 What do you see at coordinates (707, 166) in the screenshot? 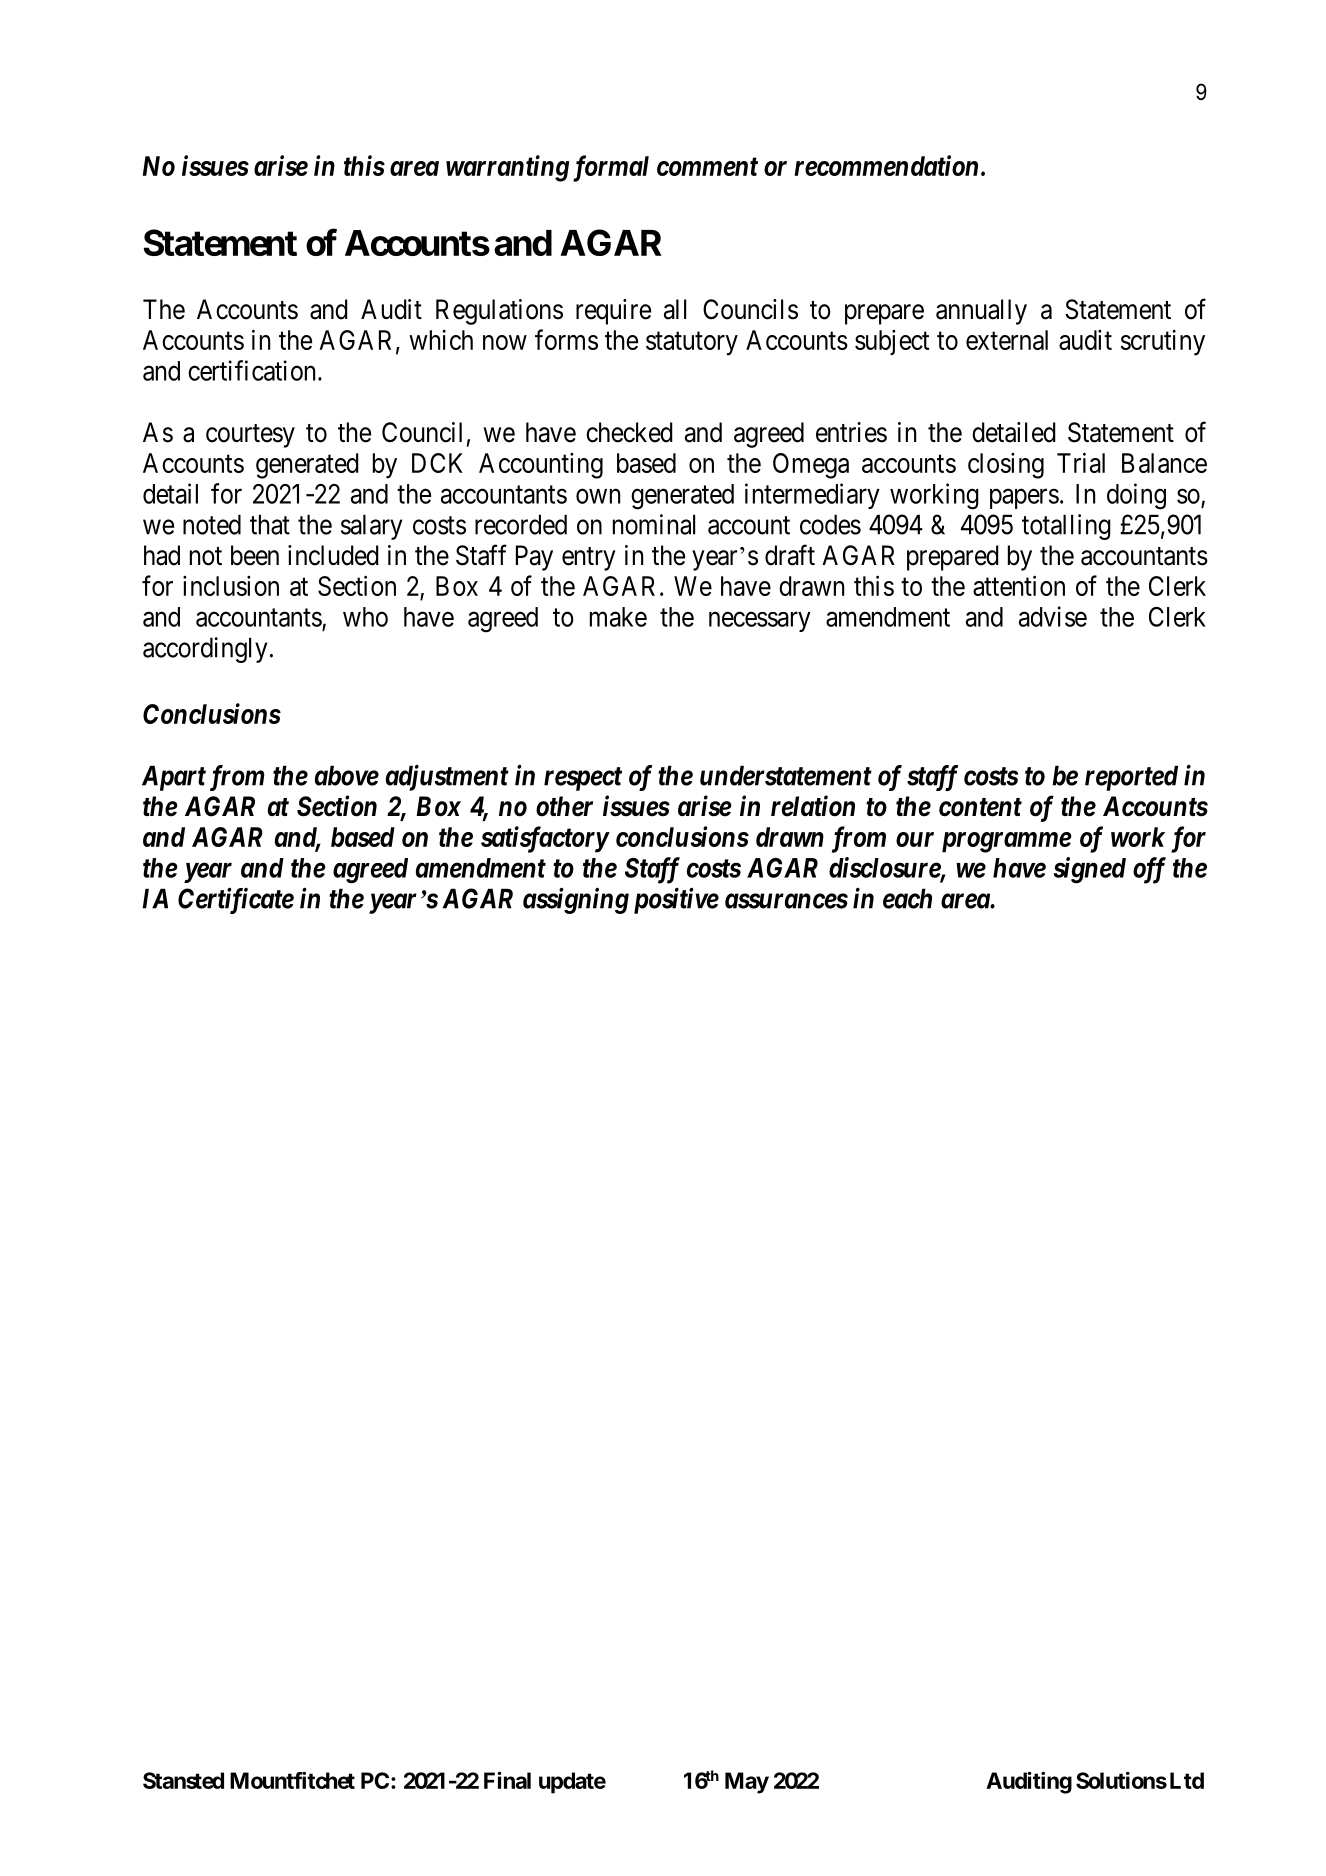
I see `comment` at bounding box center [707, 166].
